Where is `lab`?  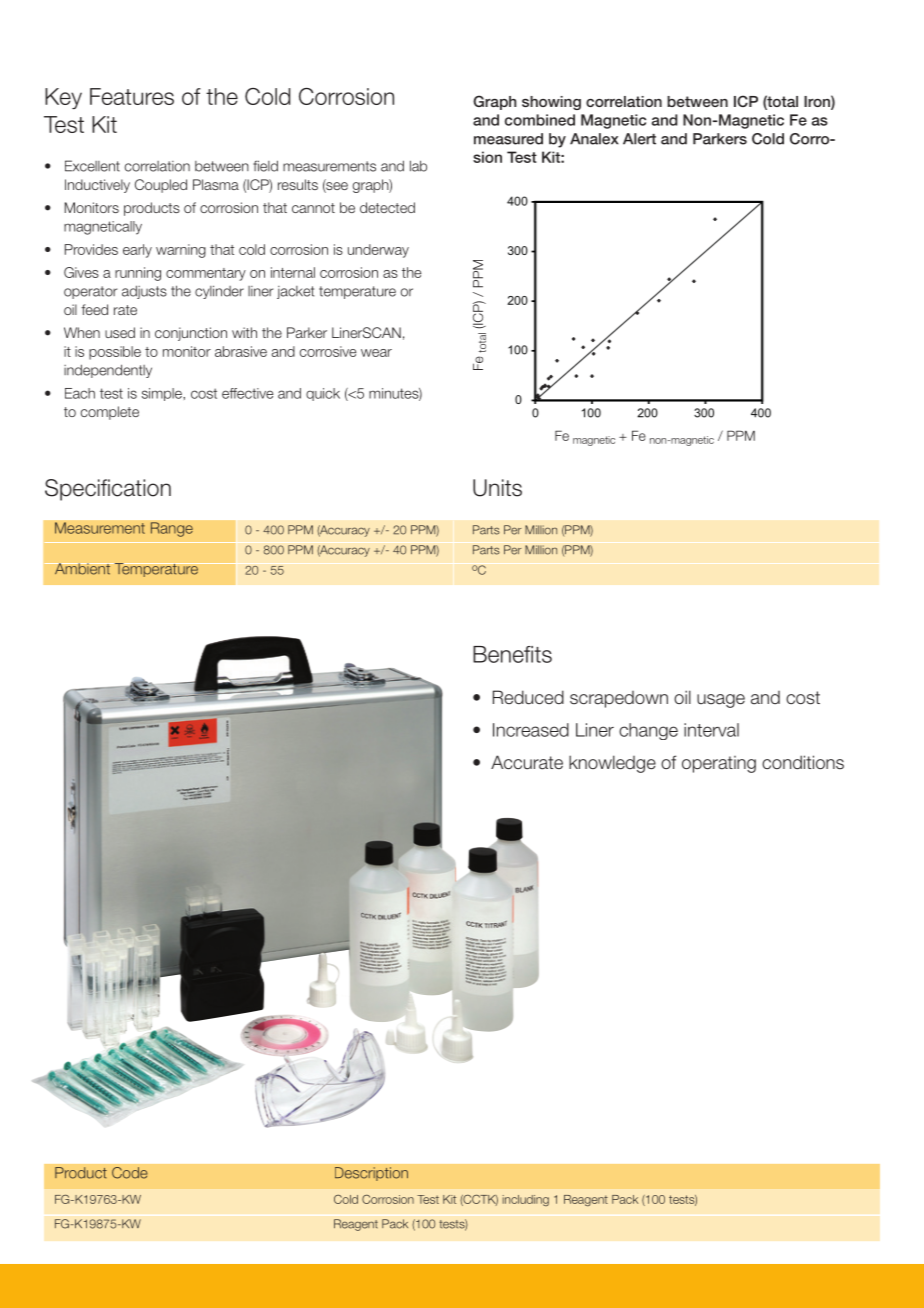
lab is located at coordinates (418, 166).
